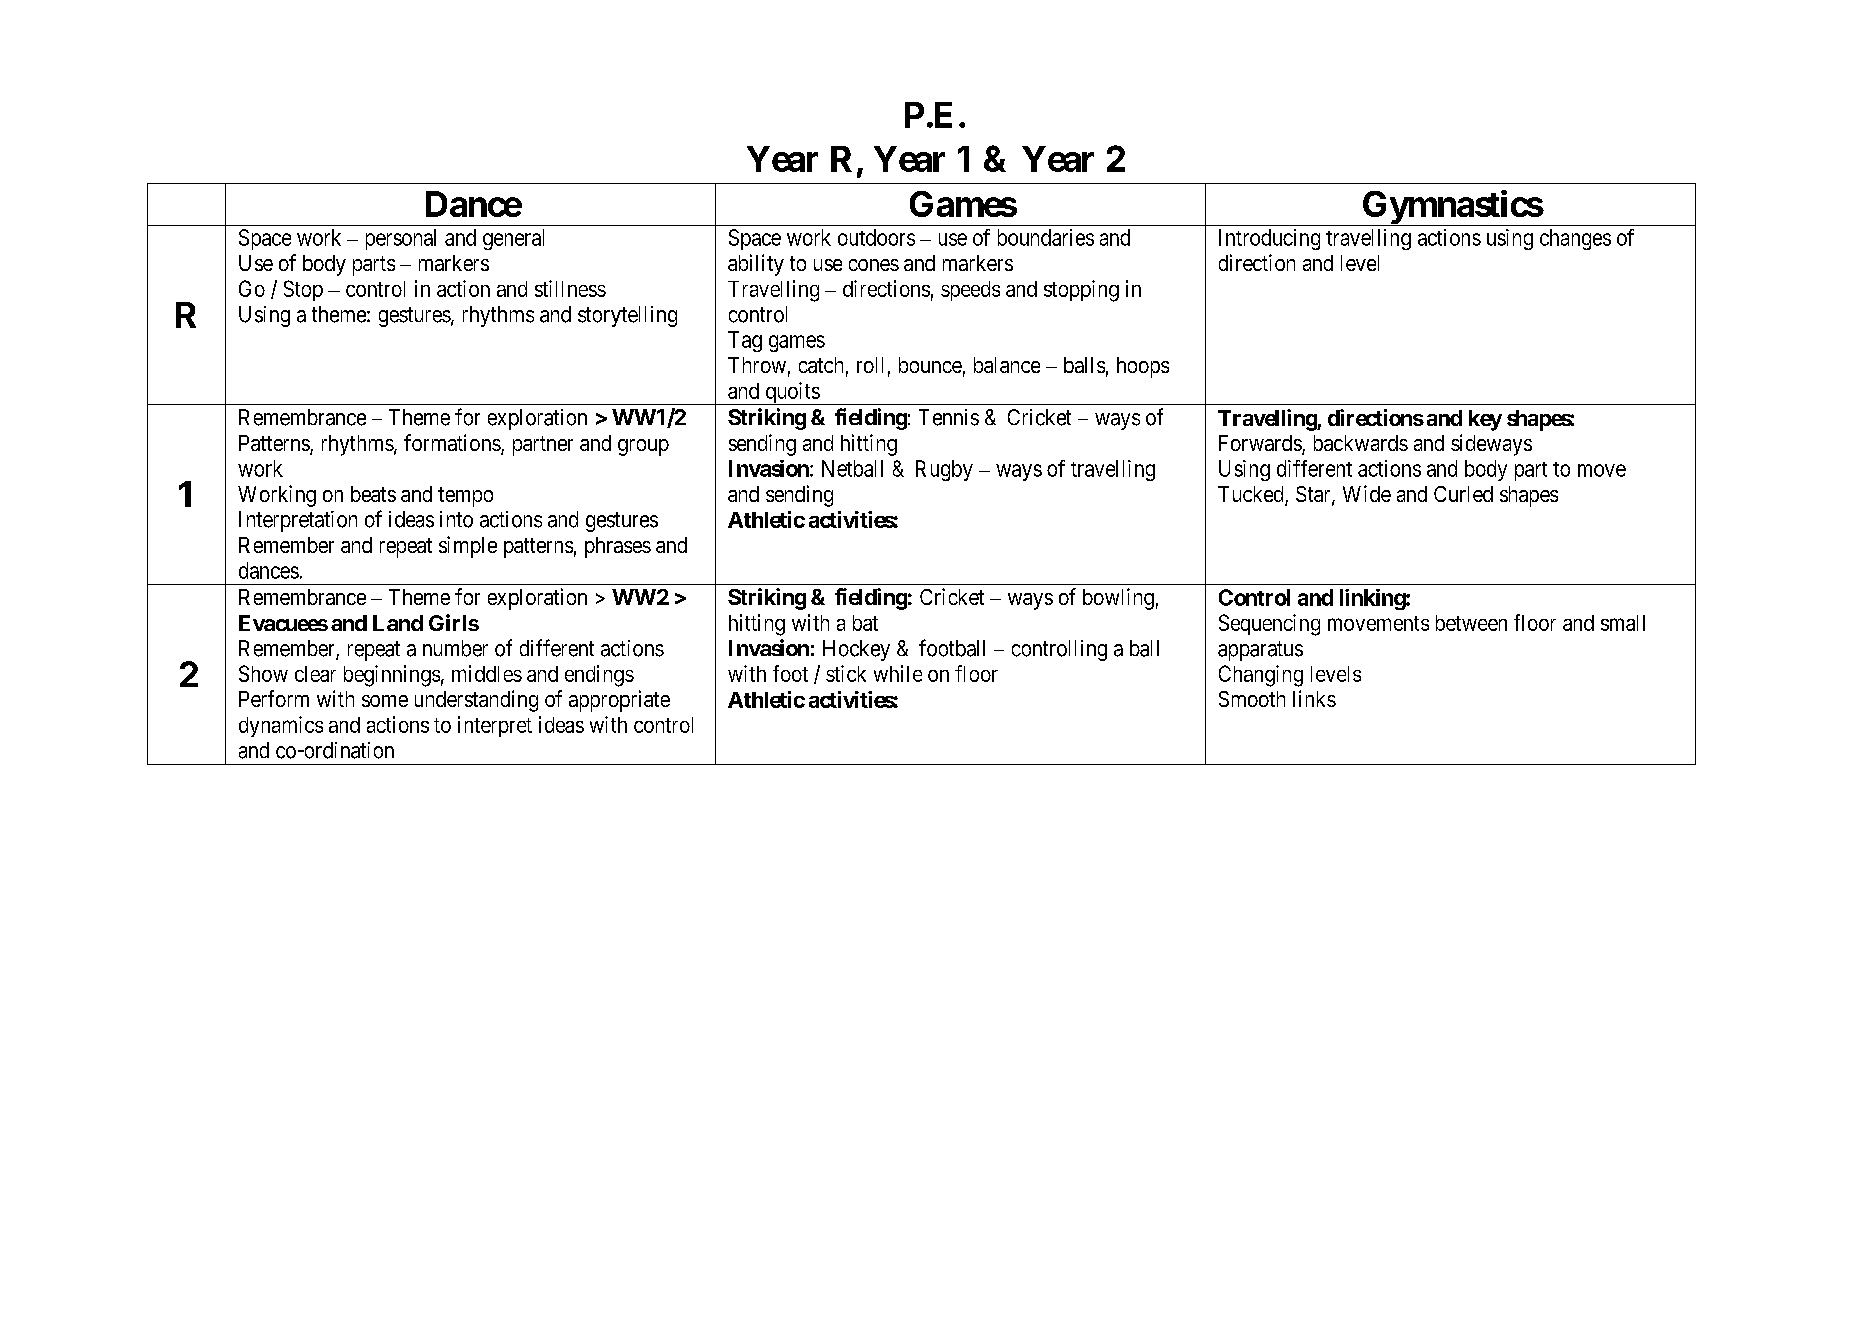  Describe the element at coordinates (1471, 623) in the document. I see `between` at that location.
